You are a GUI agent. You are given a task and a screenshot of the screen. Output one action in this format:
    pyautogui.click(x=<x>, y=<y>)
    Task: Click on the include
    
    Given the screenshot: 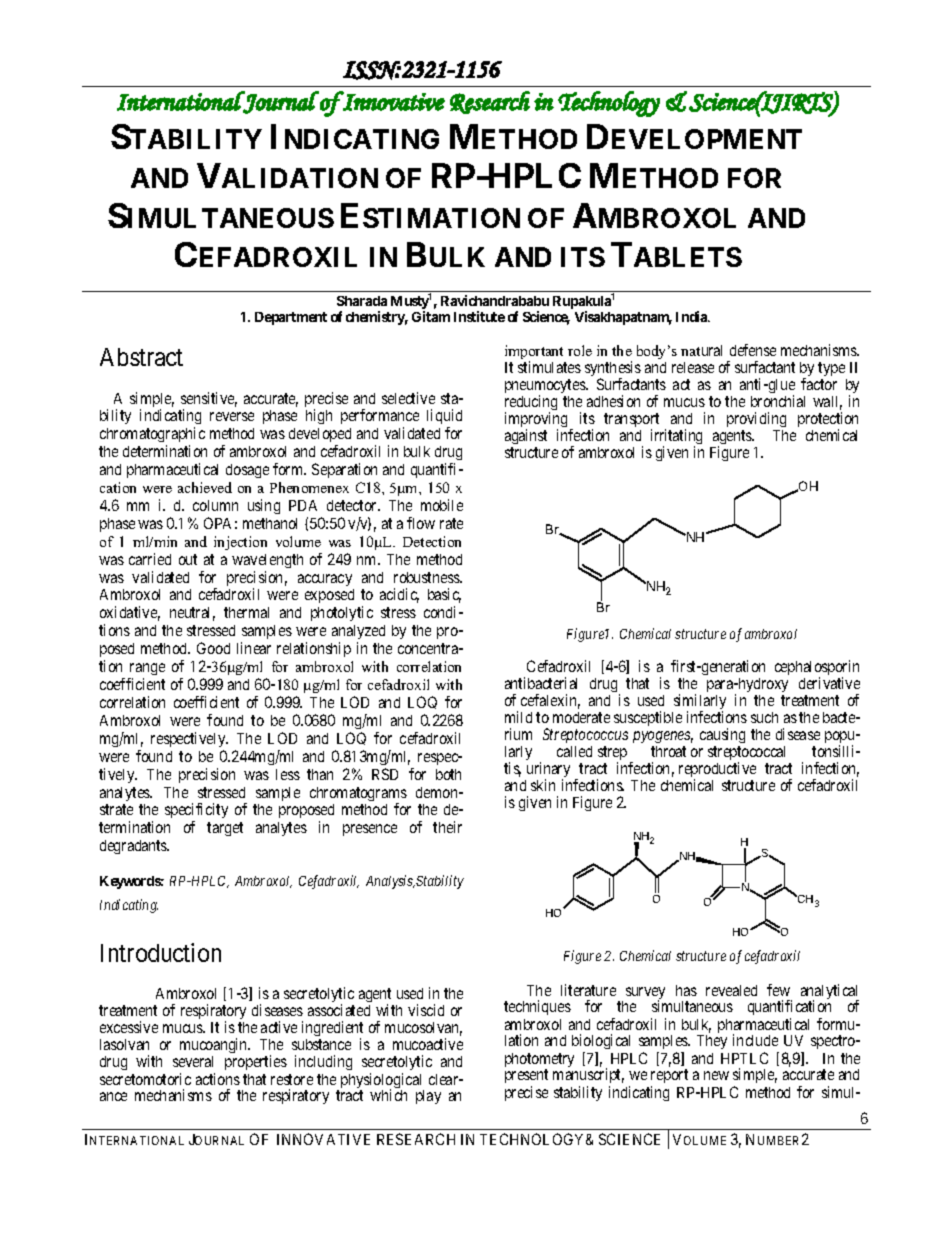 What is the action you would take?
    pyautogui.click(x=755, y=1040)
